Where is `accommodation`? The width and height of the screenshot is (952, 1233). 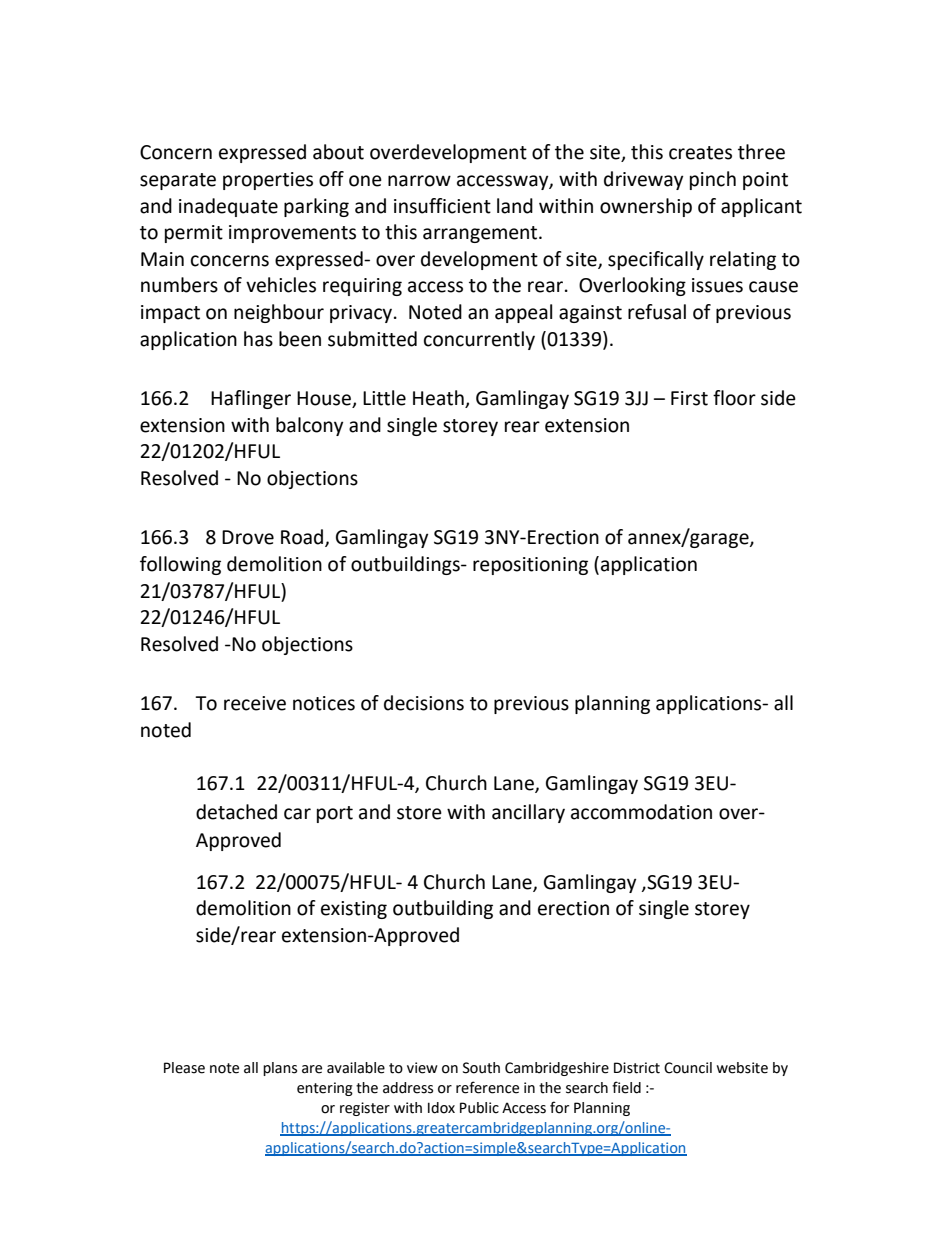
accommodation is located at coordinates (641, 812).
